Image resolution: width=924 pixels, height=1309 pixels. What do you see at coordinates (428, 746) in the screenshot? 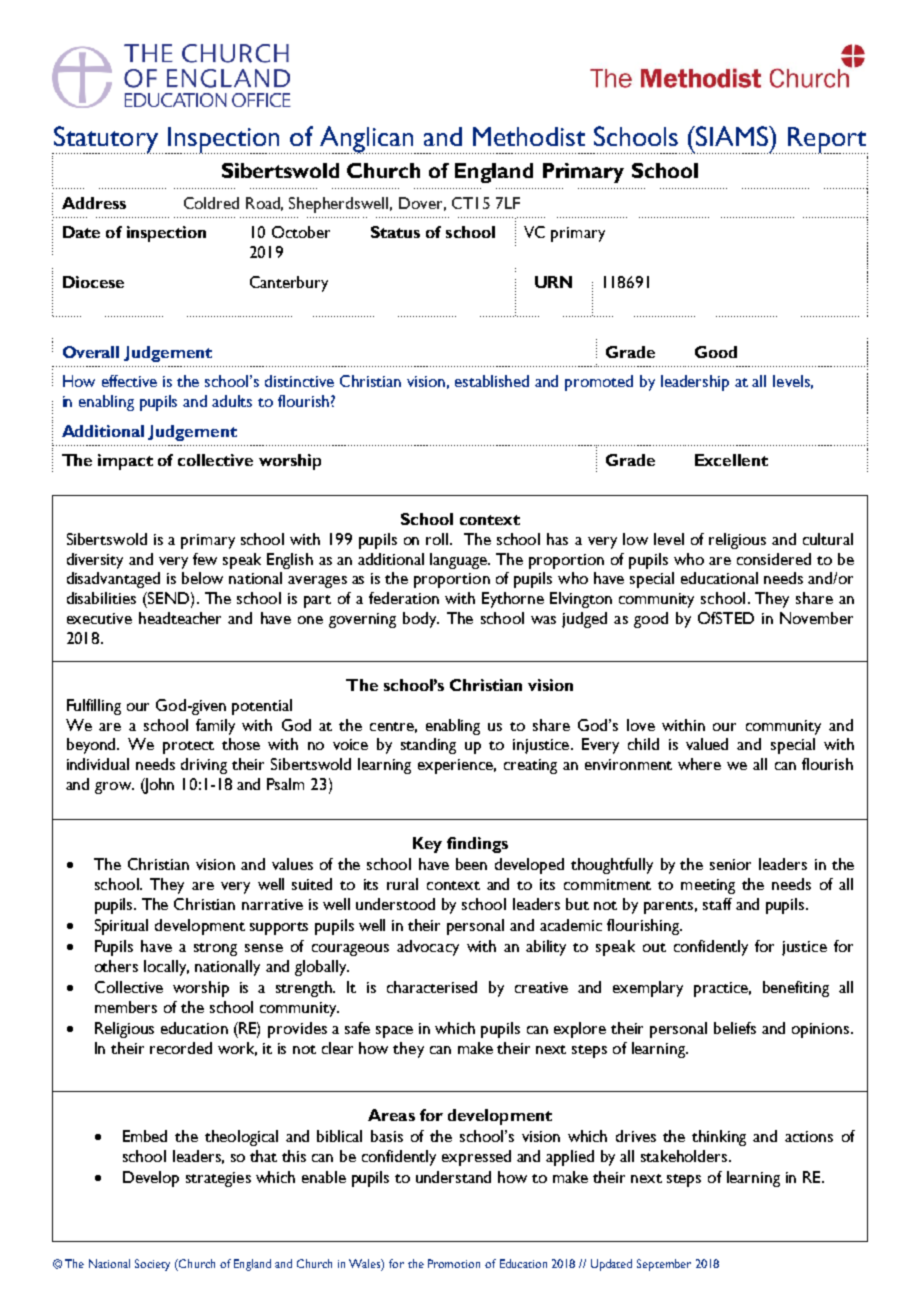
I see `standing` at bounding box center [428, 746].
